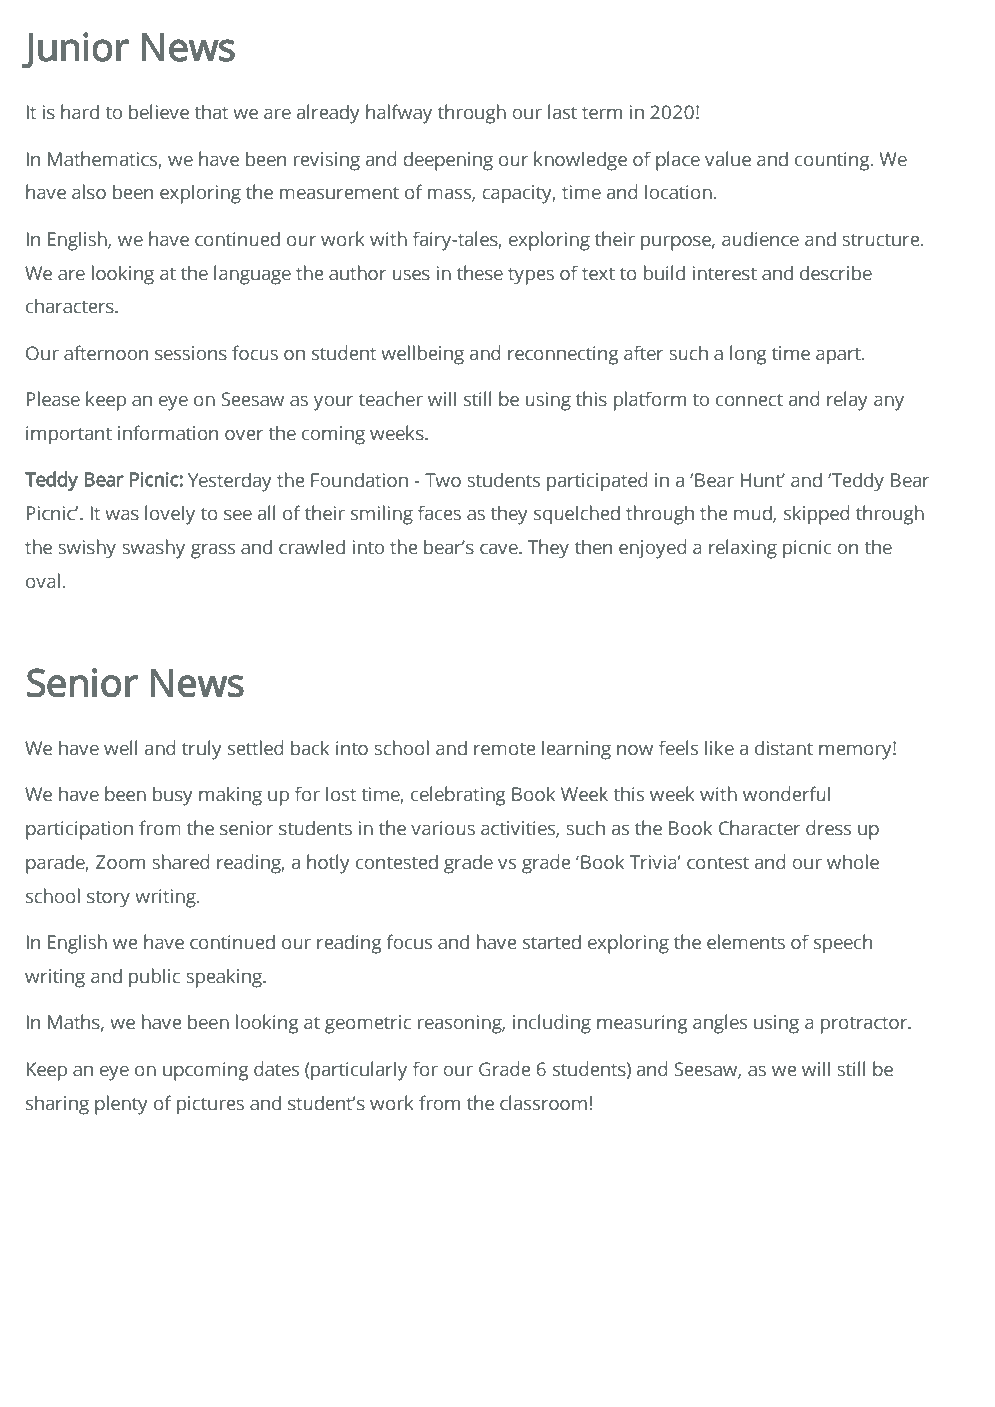  What do you see at coordinates (121, 1105) in the screenshot?
I see `plenty` at bounding box center [121, 1105].
